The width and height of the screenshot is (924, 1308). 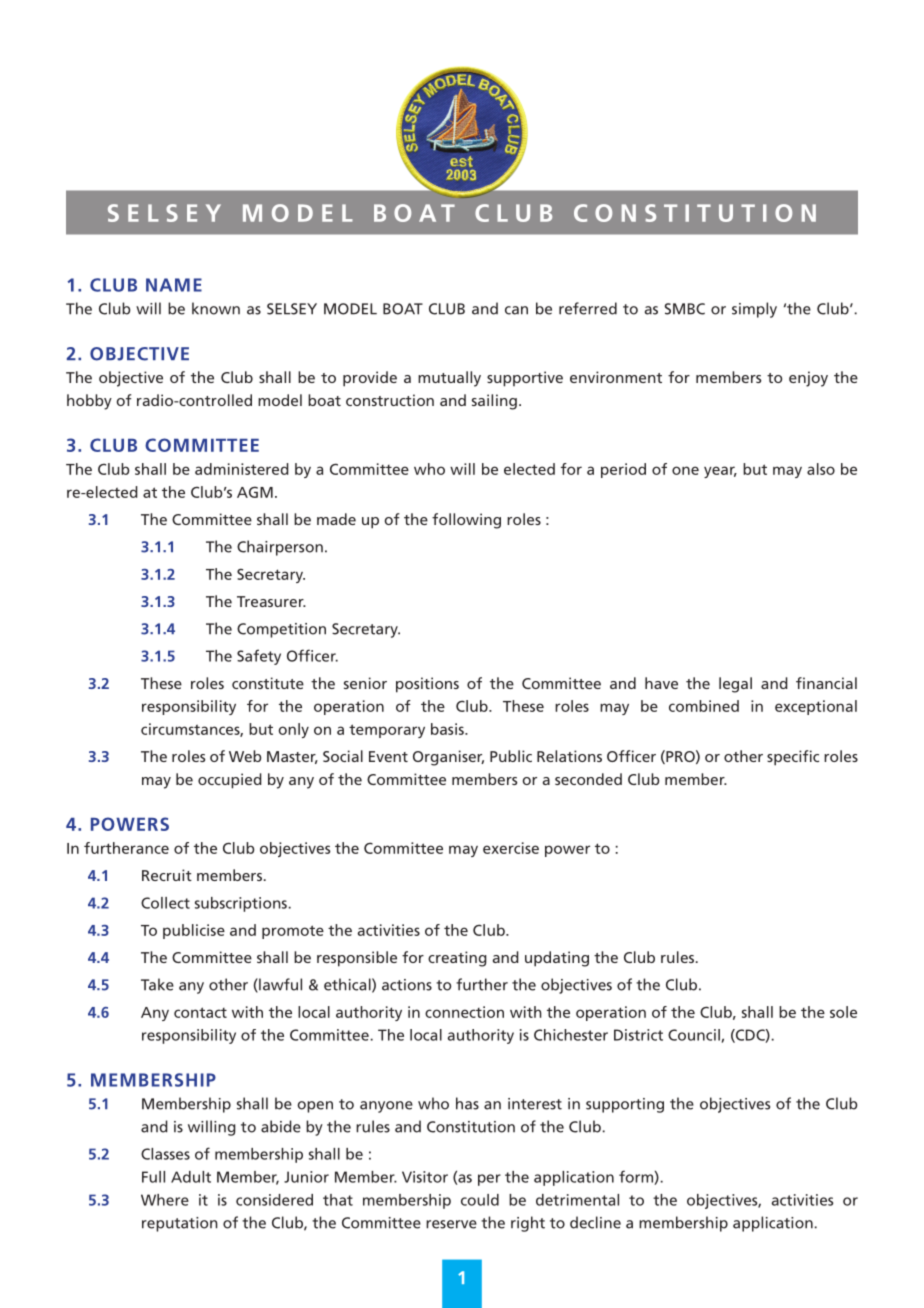 What do you see at coordinates (165, 1200) in the screenshot?
I see `Where` at bounding box center [165, 1200].
